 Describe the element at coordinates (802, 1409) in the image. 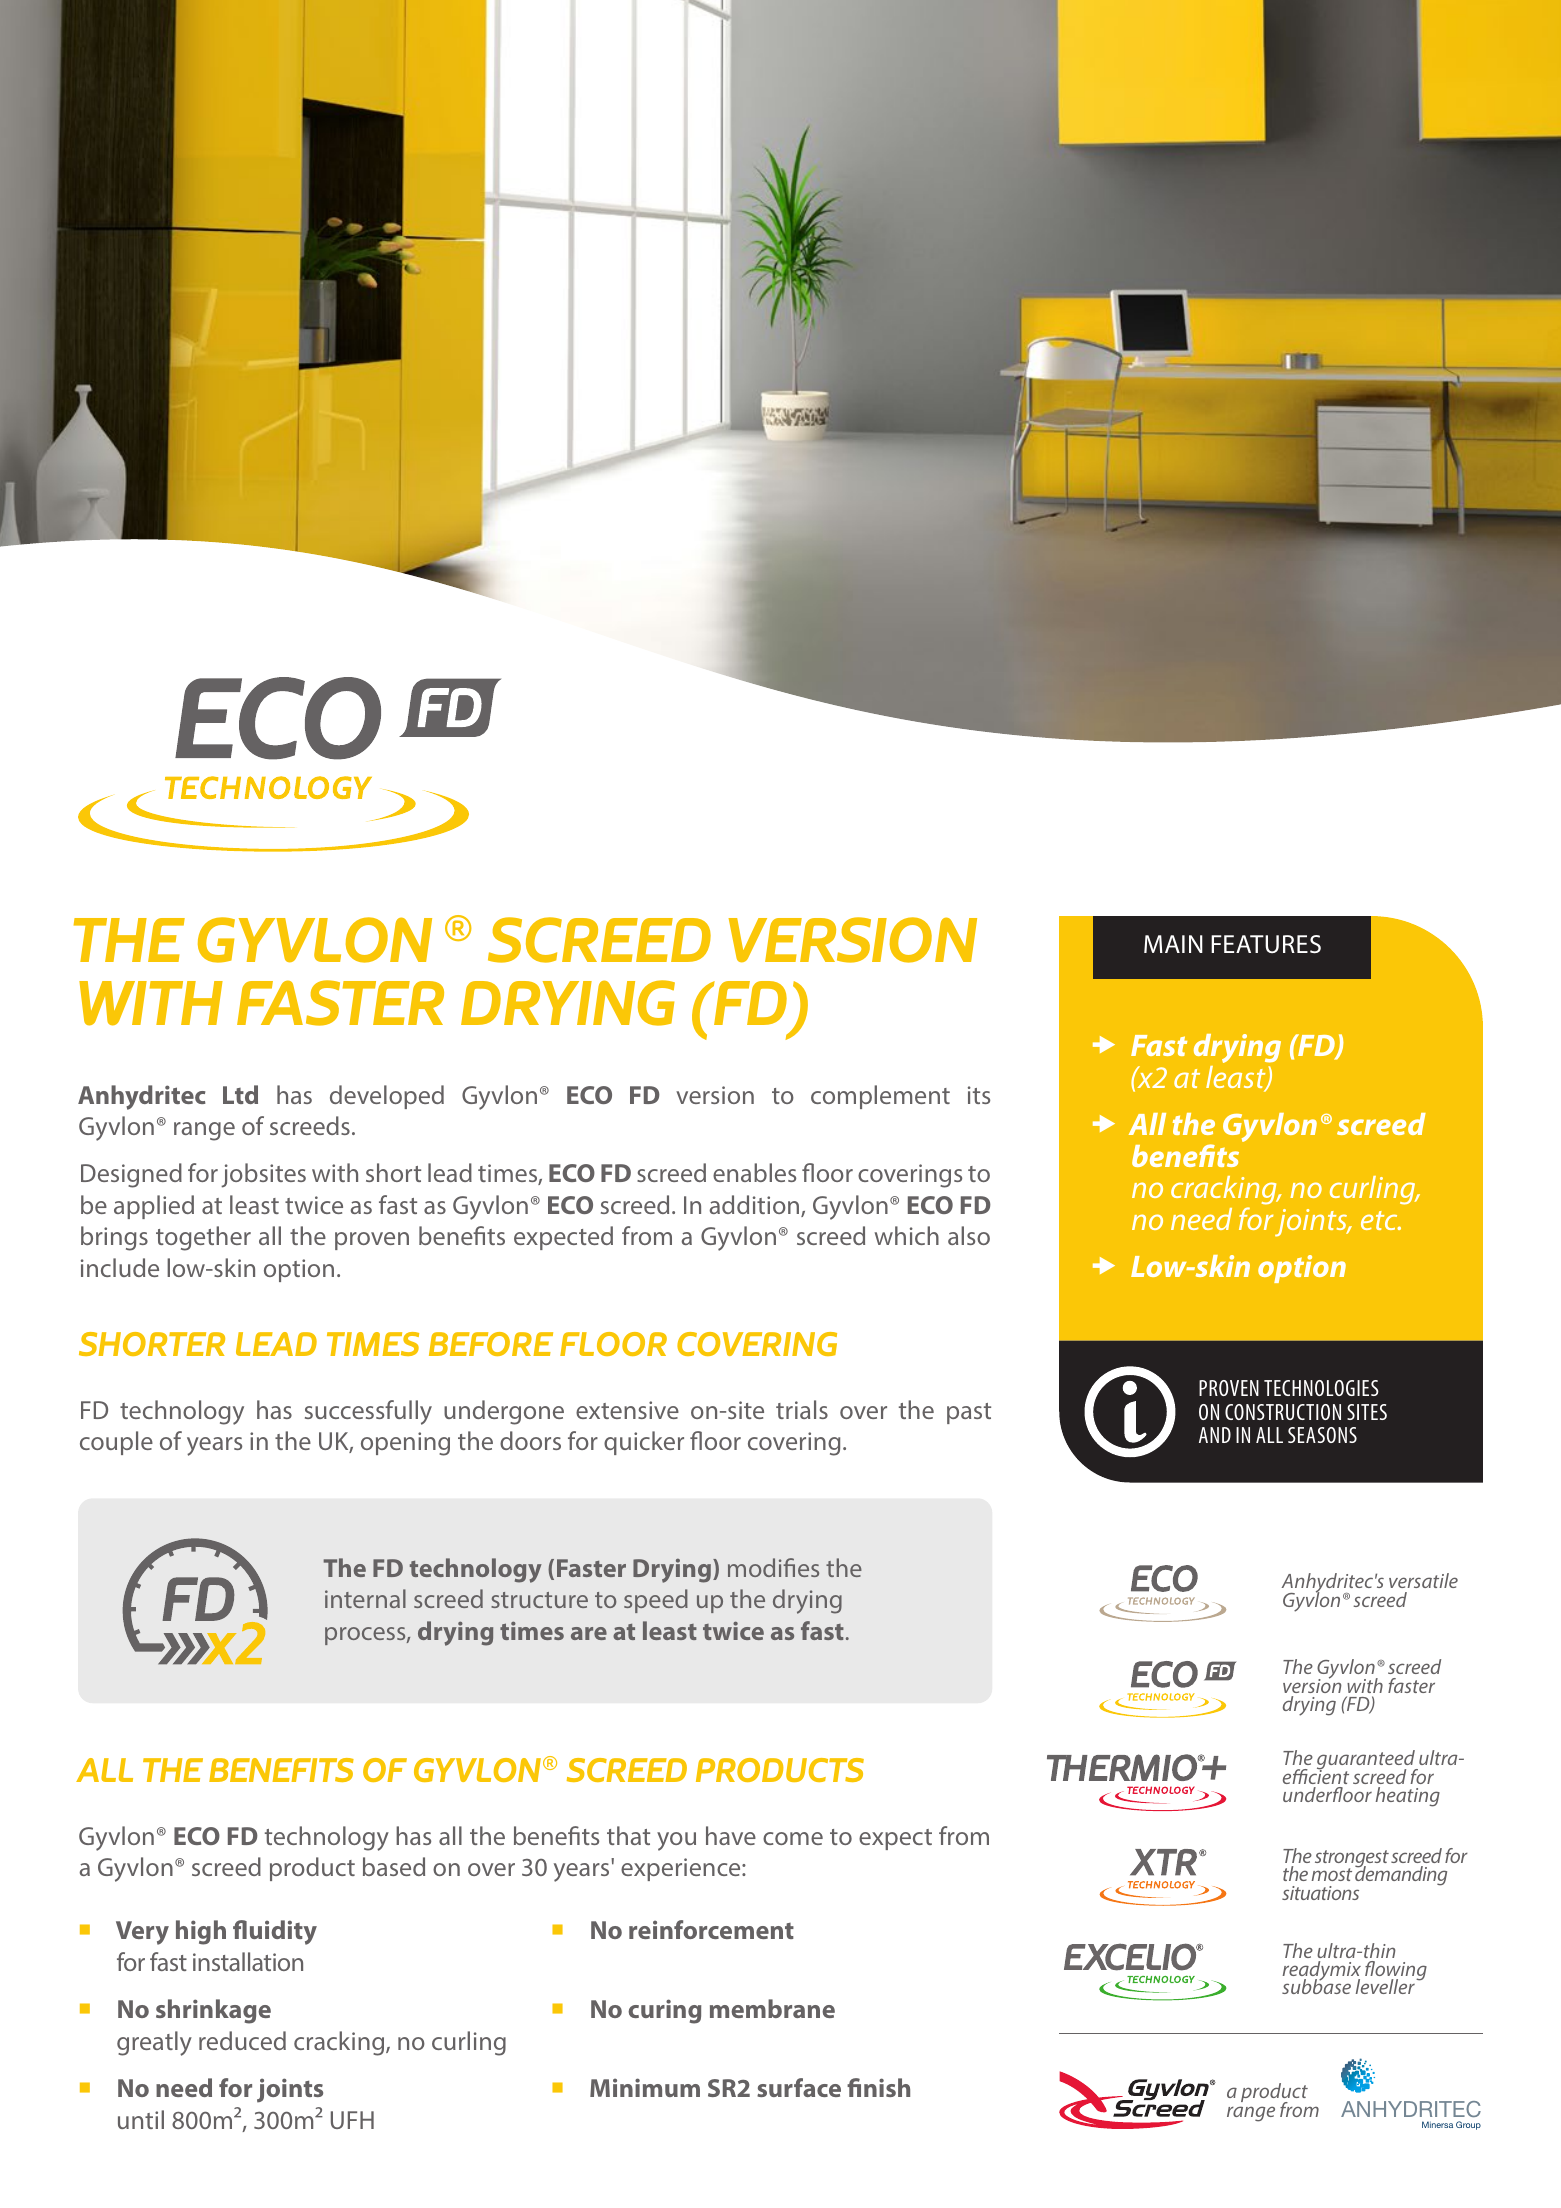

I see `trials` at that location.
